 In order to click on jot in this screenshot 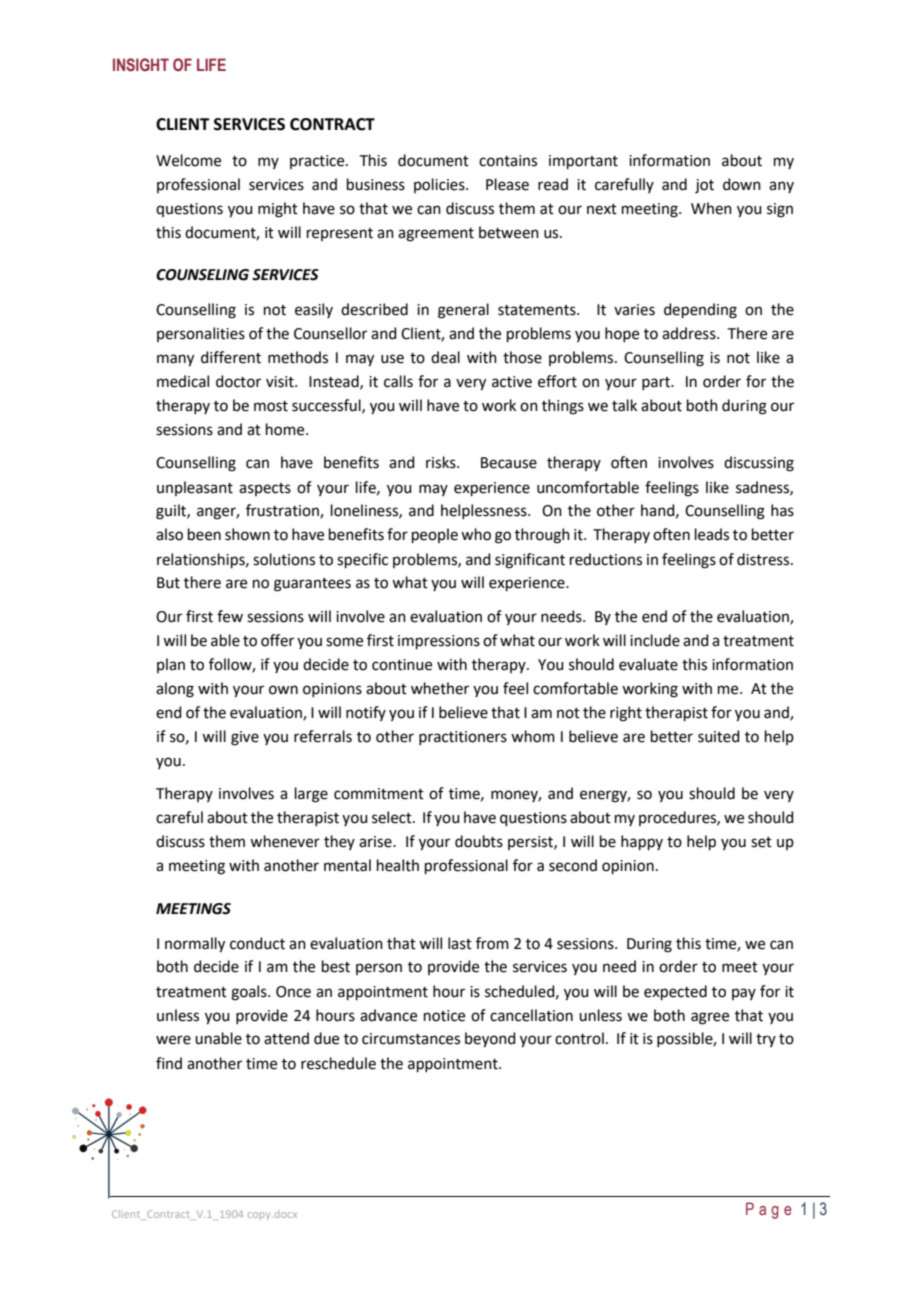, I will do `click(704, 186)`.
